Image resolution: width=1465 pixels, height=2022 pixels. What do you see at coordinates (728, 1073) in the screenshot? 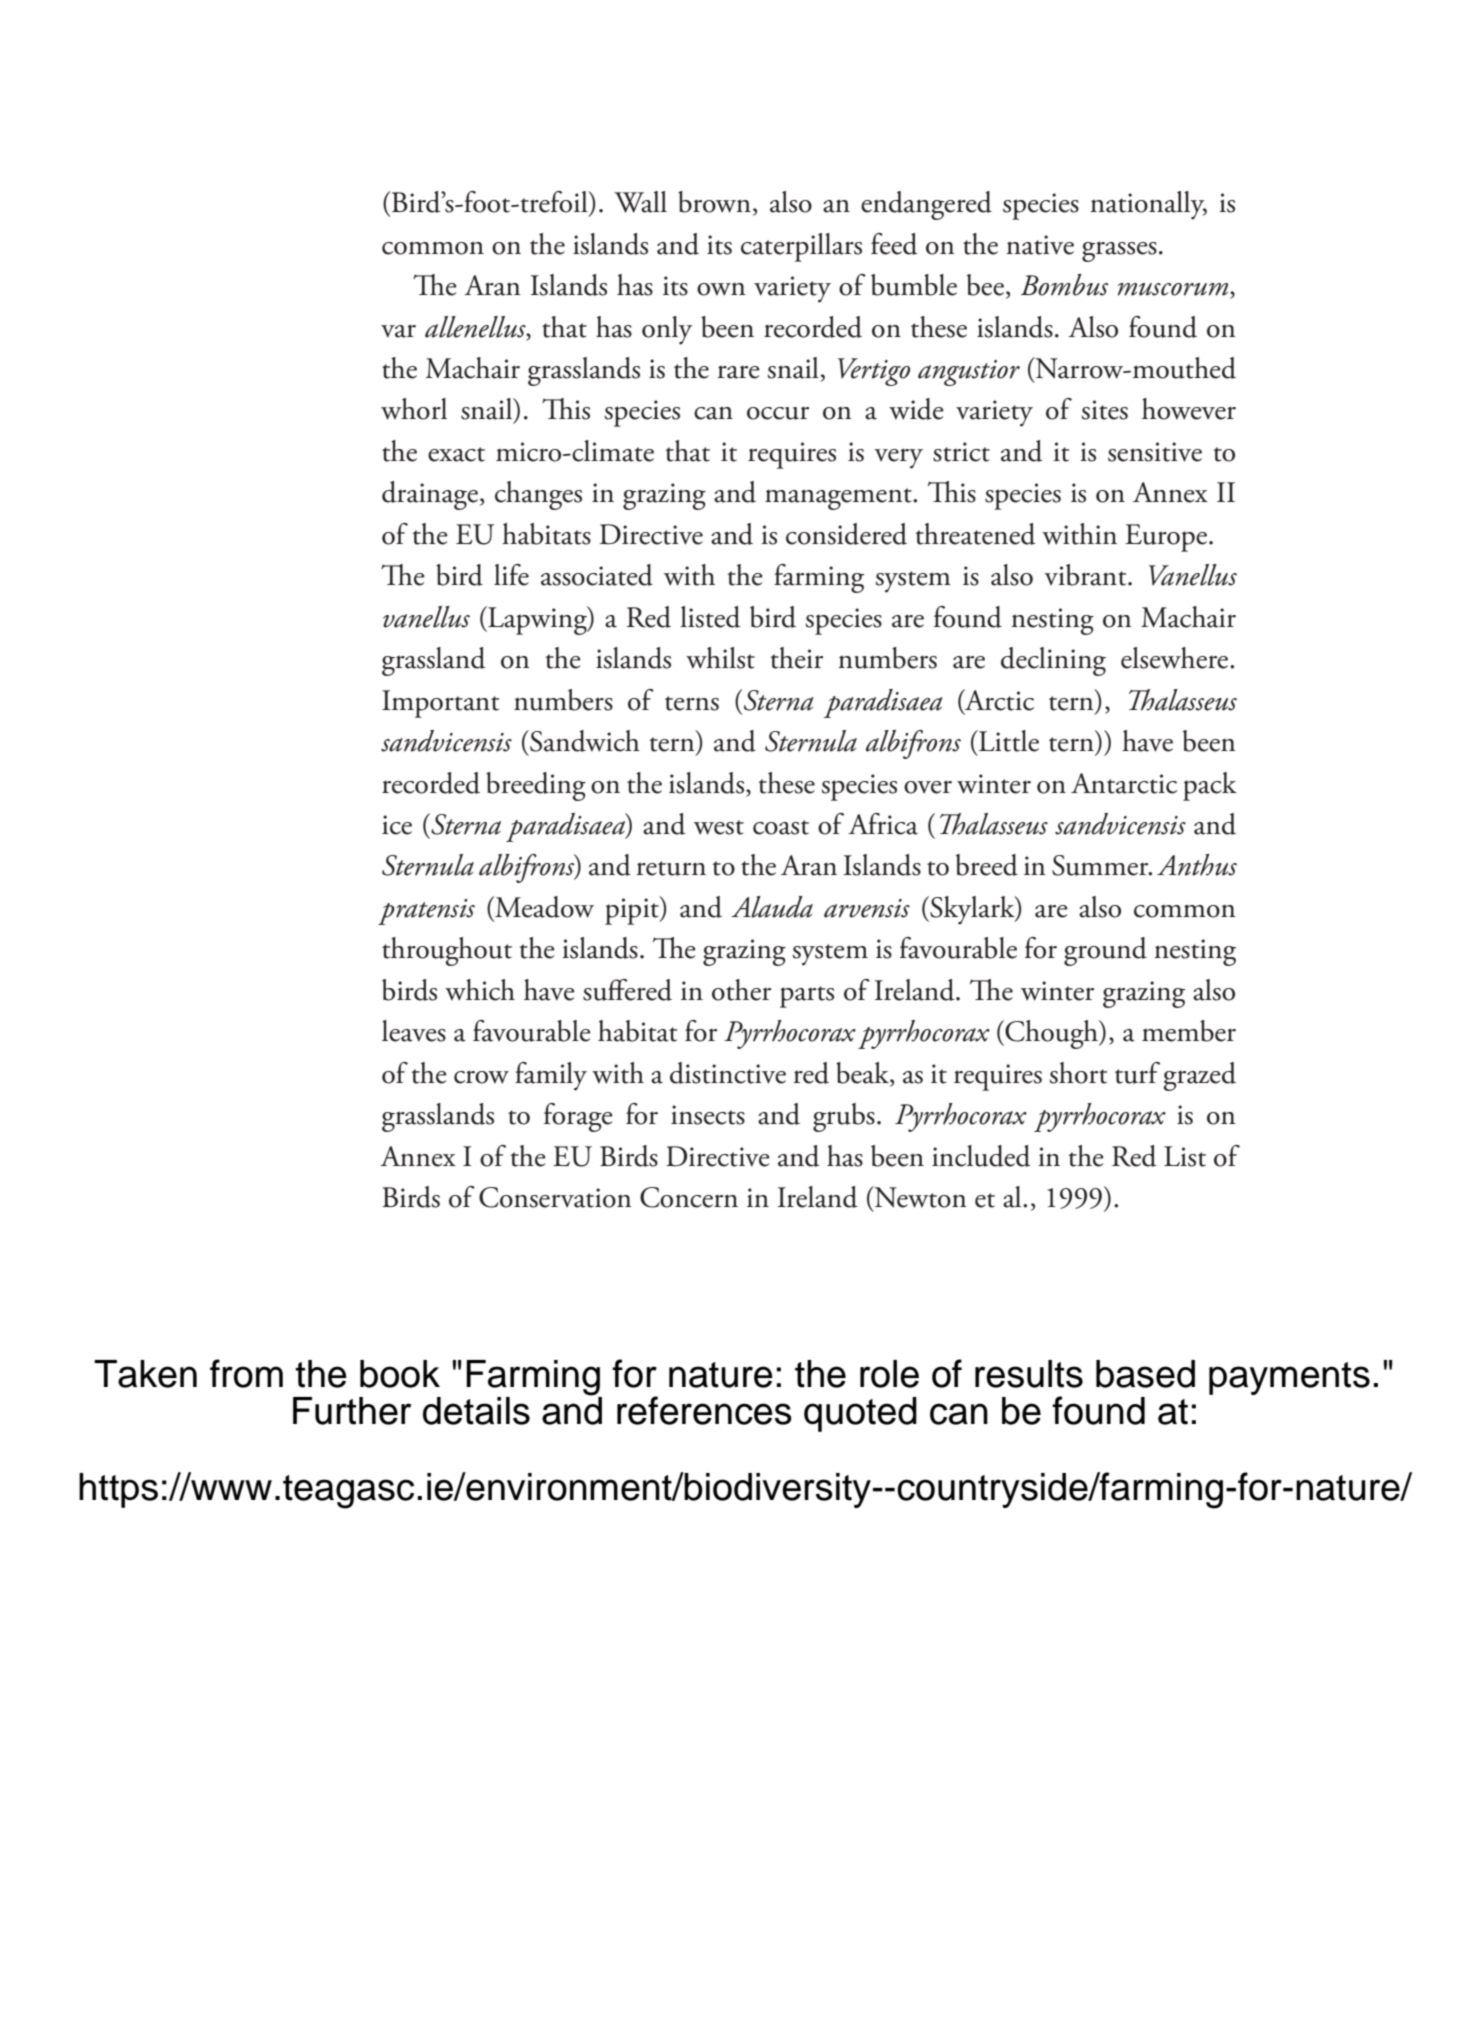
I see `distinctive` at bounding box center [728, 1073].
